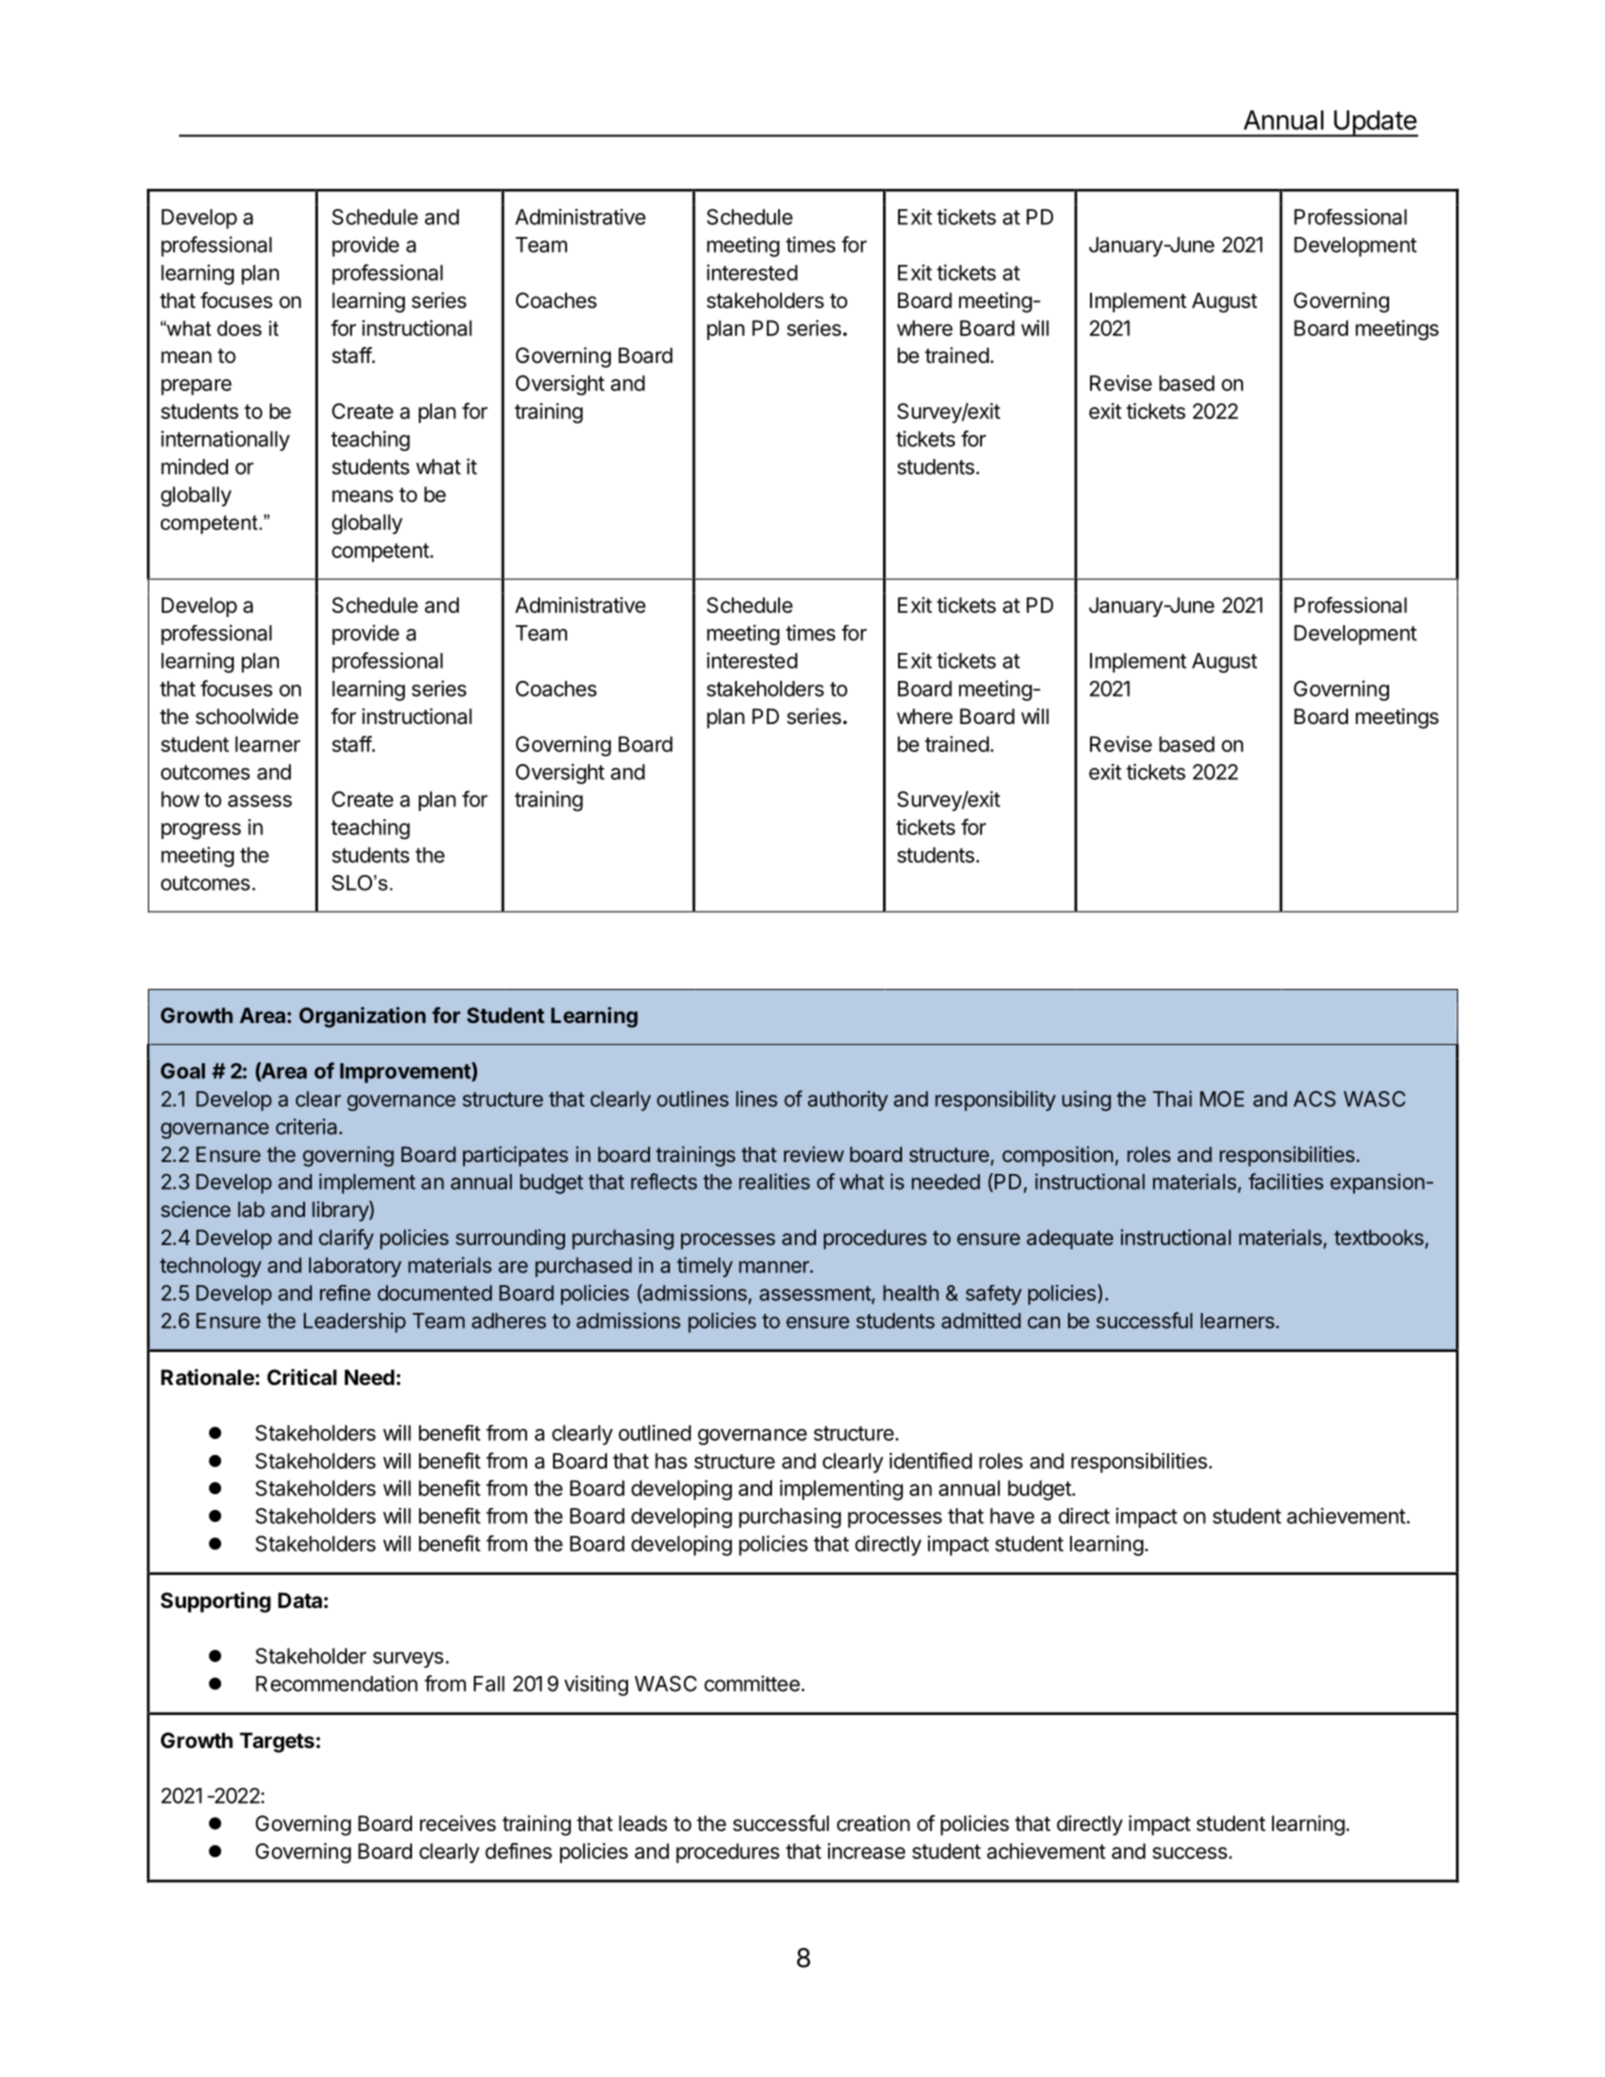 The image size is (1605, 2077). Describe the element at coordinates (848, 1101) in the document. I see `authority` at that location.
